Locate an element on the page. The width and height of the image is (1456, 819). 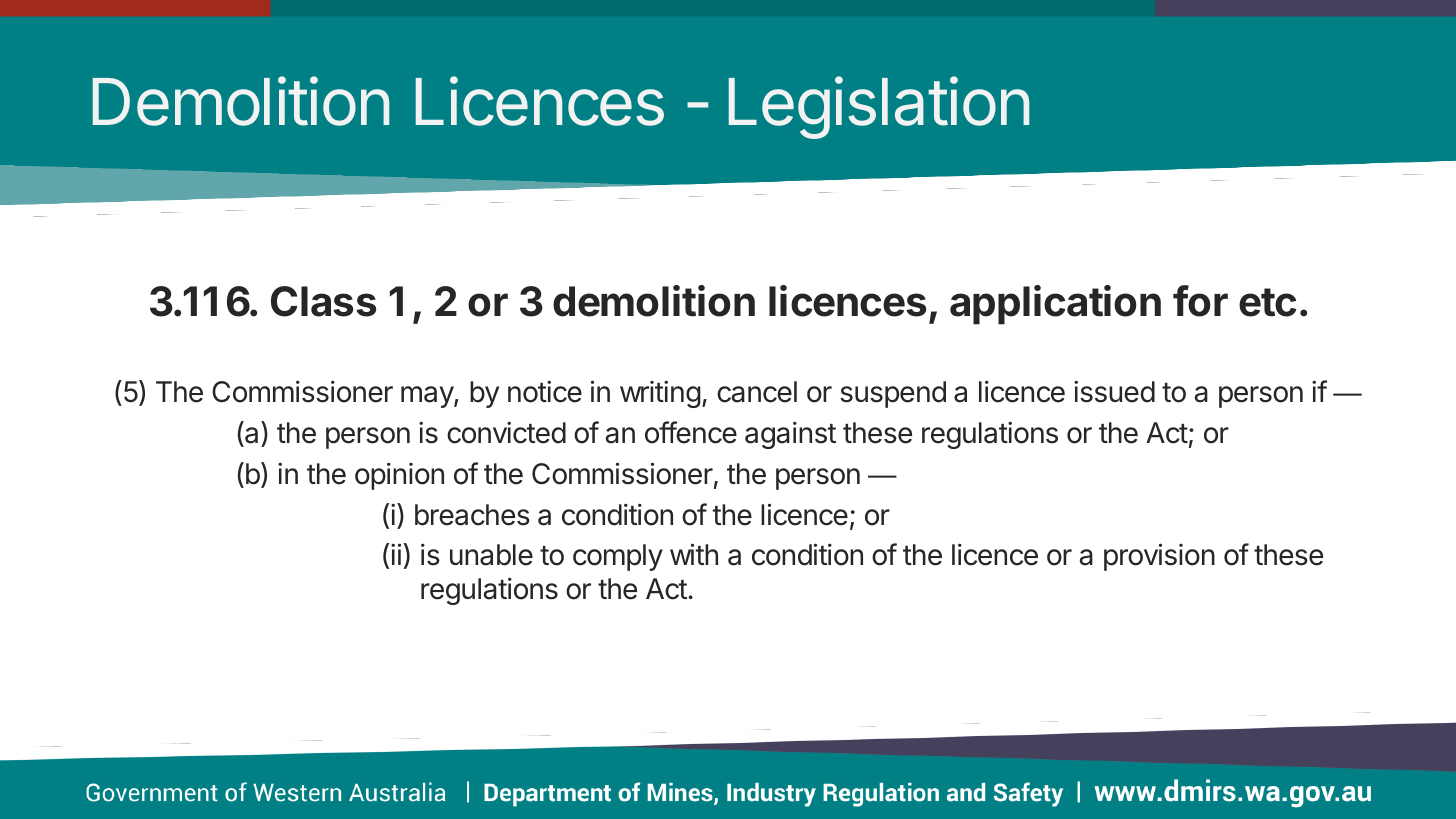
issued is located at coordinates (1114, 391).
